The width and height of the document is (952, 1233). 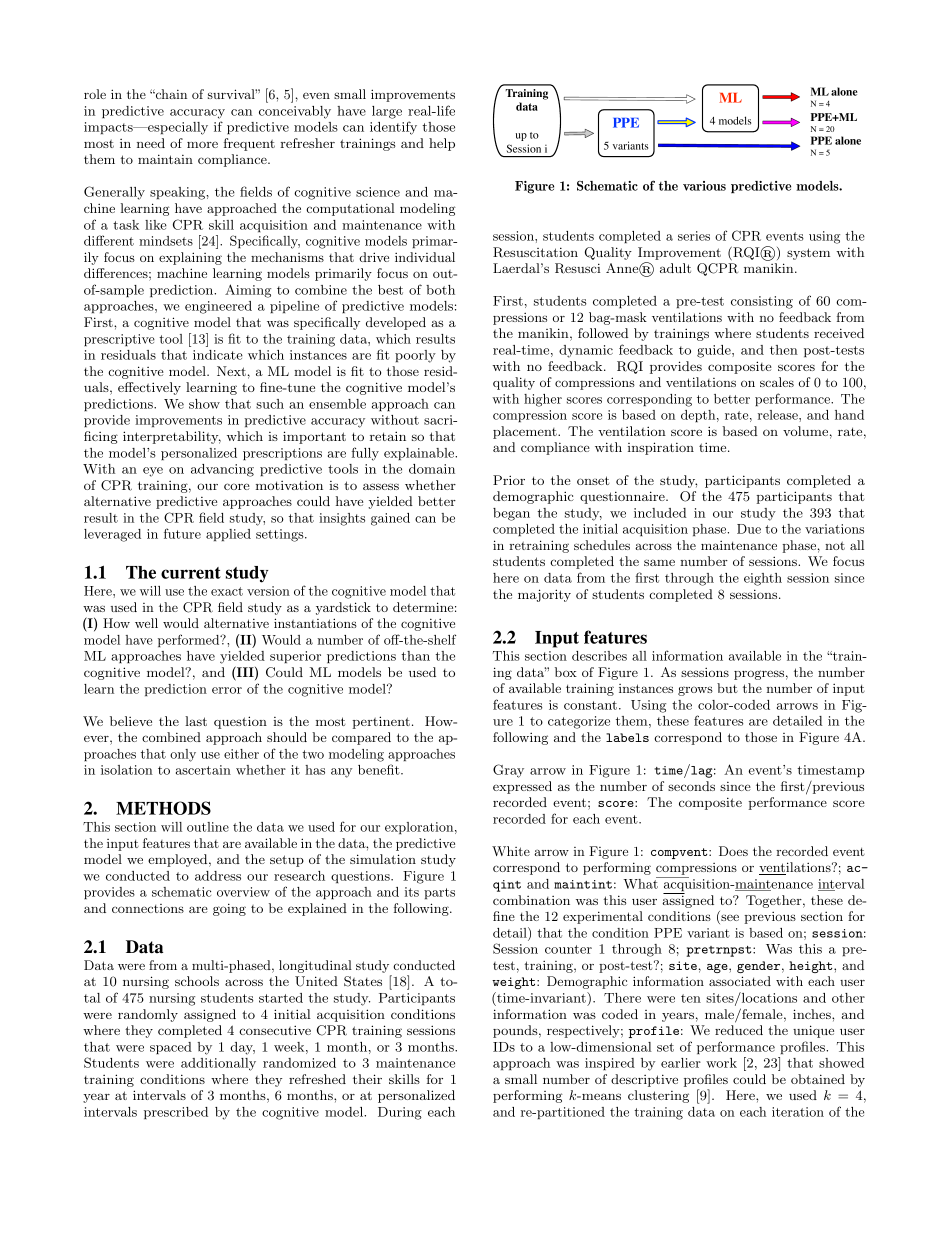 What do you see at coordinates (721, 1063) in the document?
I see `work` at bounding box center [721, 1063].
